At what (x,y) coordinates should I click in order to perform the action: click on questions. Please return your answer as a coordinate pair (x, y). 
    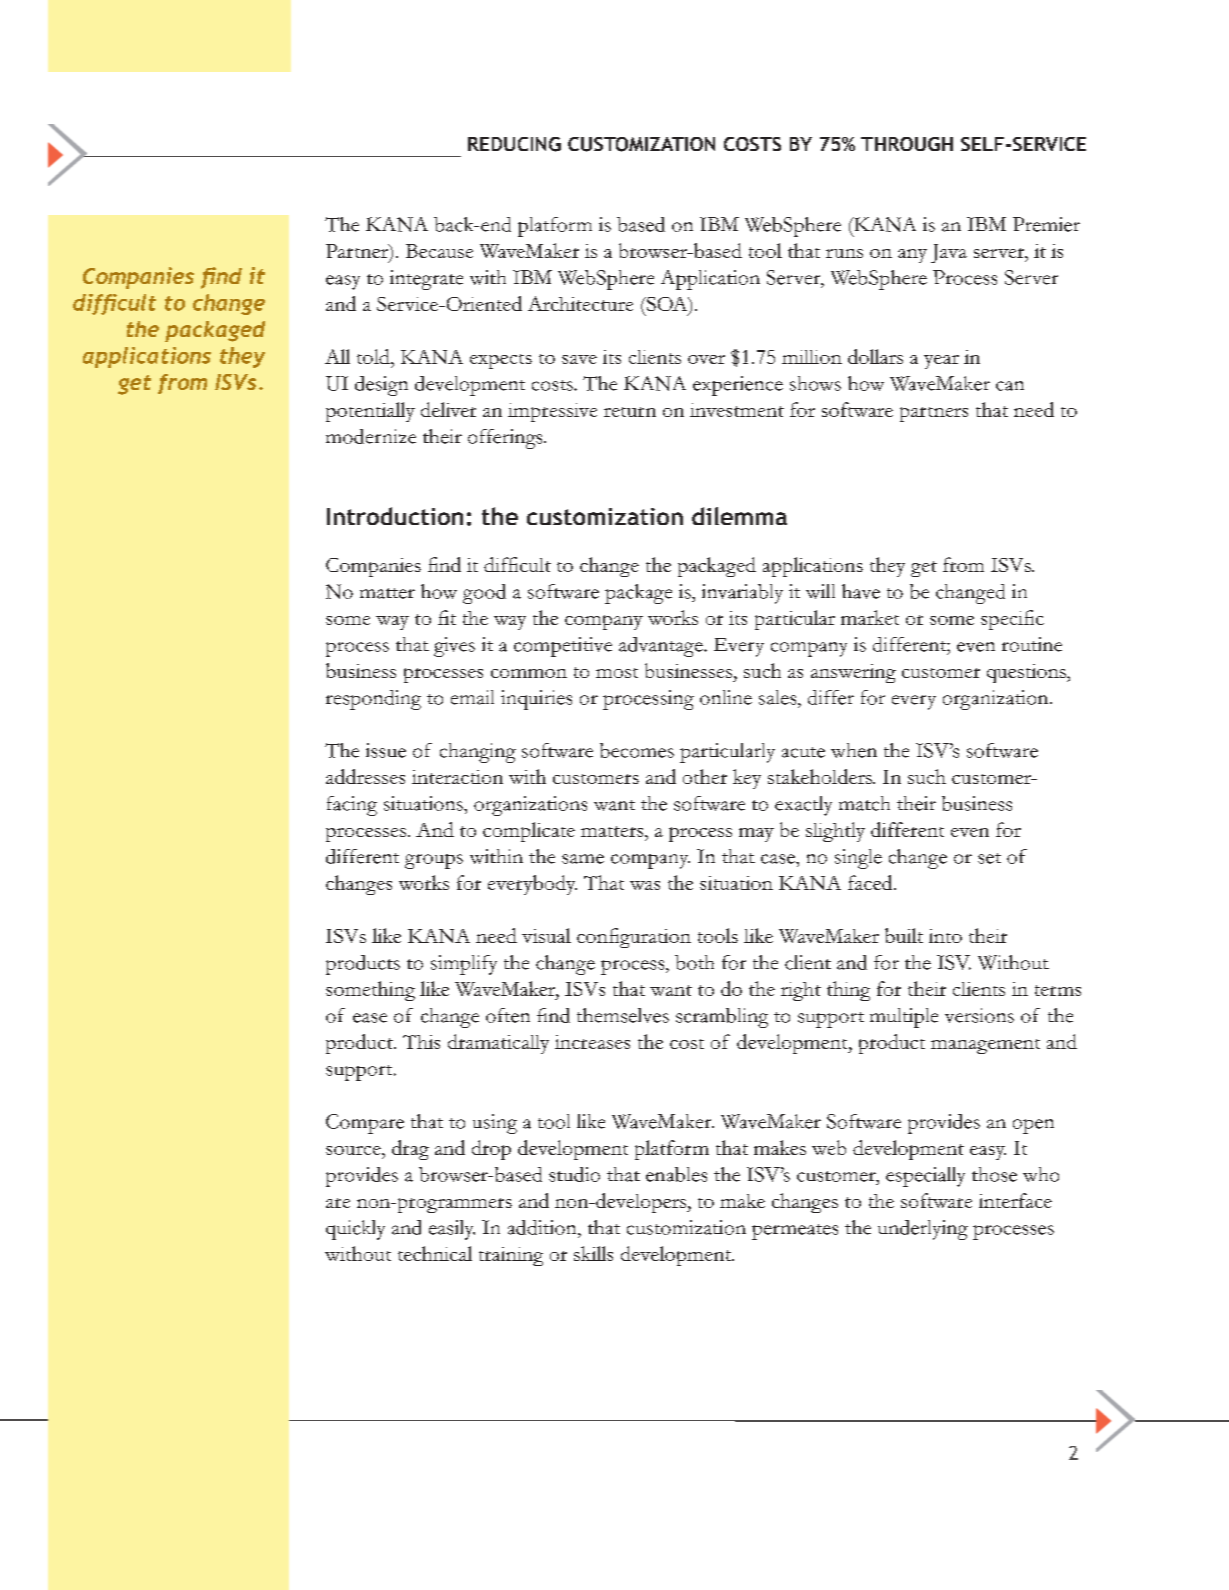
    Looking at the image, I should click on (1027, 673).
